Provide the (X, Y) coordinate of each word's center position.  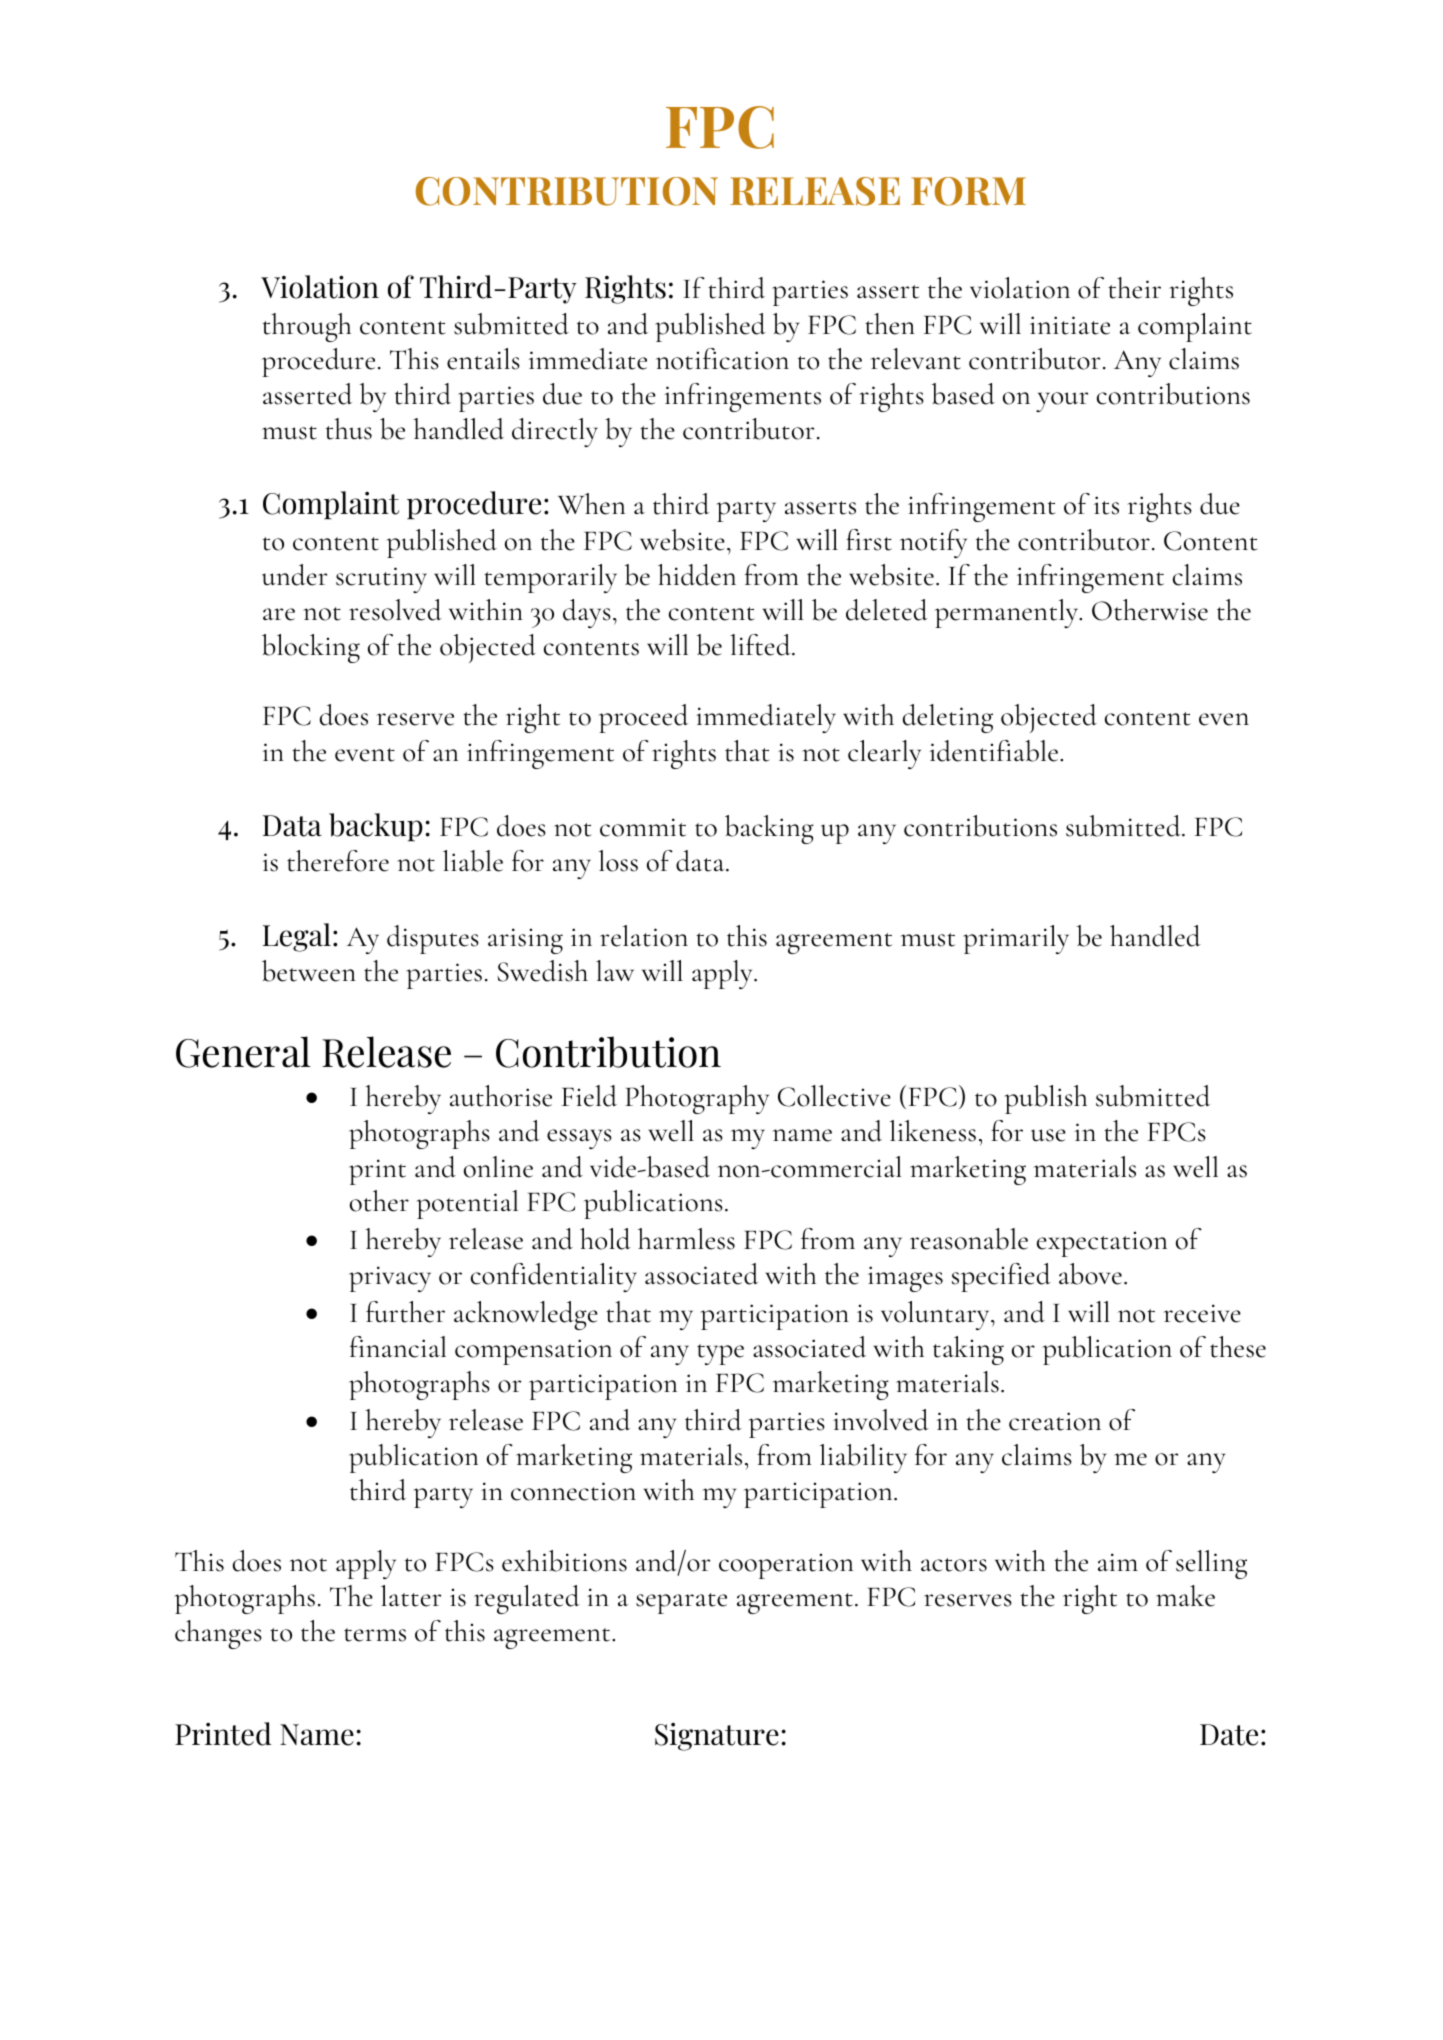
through (307, 327)
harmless (686, 1239)
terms (375, 1635)
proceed (643, 718)
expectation (1102, 1244)
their (1134, 288)
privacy (390, 1279)
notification (722, 359)
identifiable (995, 751)
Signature (717, 1737)
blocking (311, 648)
